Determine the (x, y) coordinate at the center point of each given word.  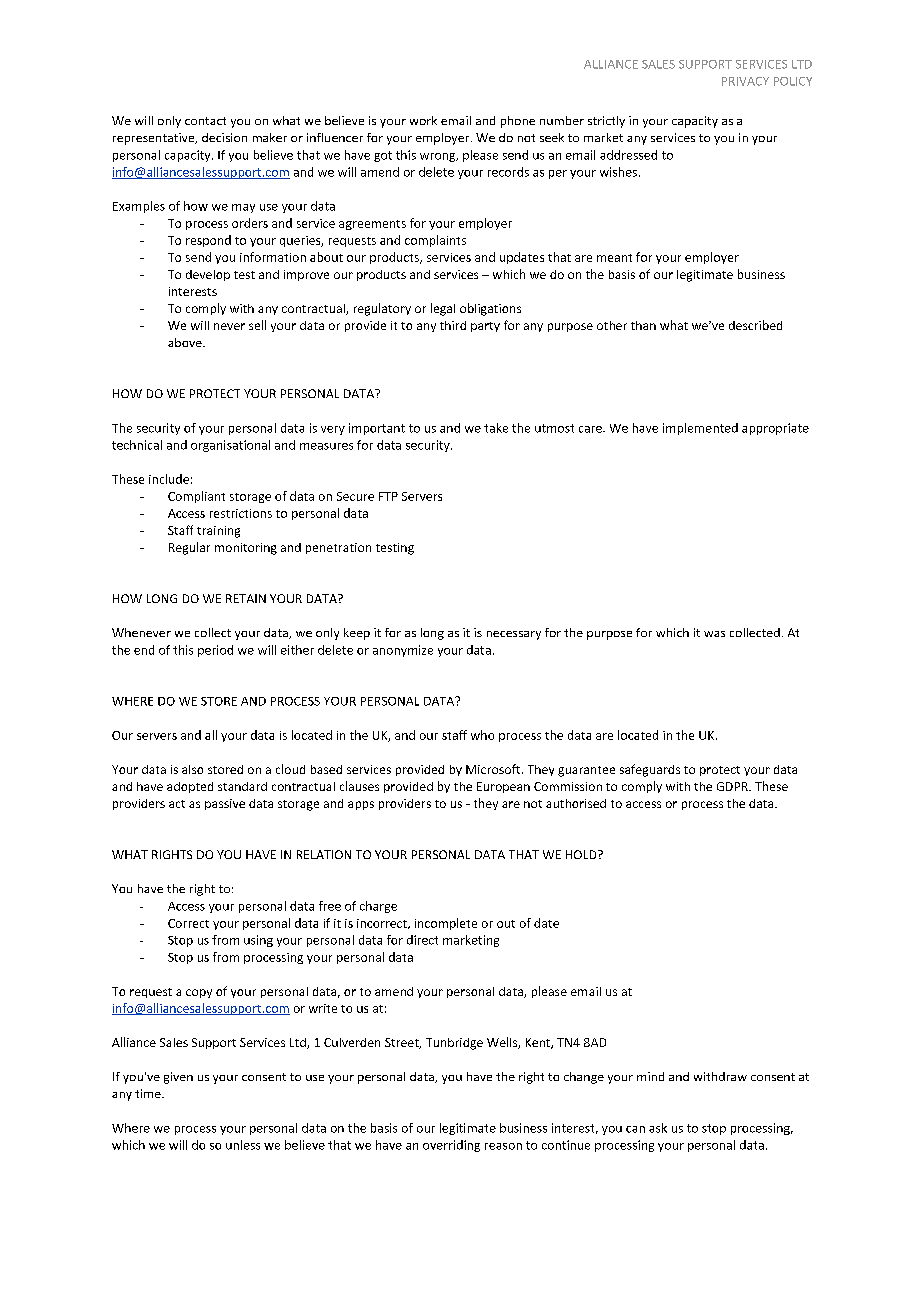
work (423, 120)
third (453, 325)
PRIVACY (745, 81)
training (218, 532)
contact (205, 121)
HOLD (582, 854)
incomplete (446, 924)
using (258, 941)
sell (257, 325)
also (192, 769)
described (755, 325)
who (482, 735)
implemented (700, 429)
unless (243, 1145)
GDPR (733, 786)
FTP (388, 496)
